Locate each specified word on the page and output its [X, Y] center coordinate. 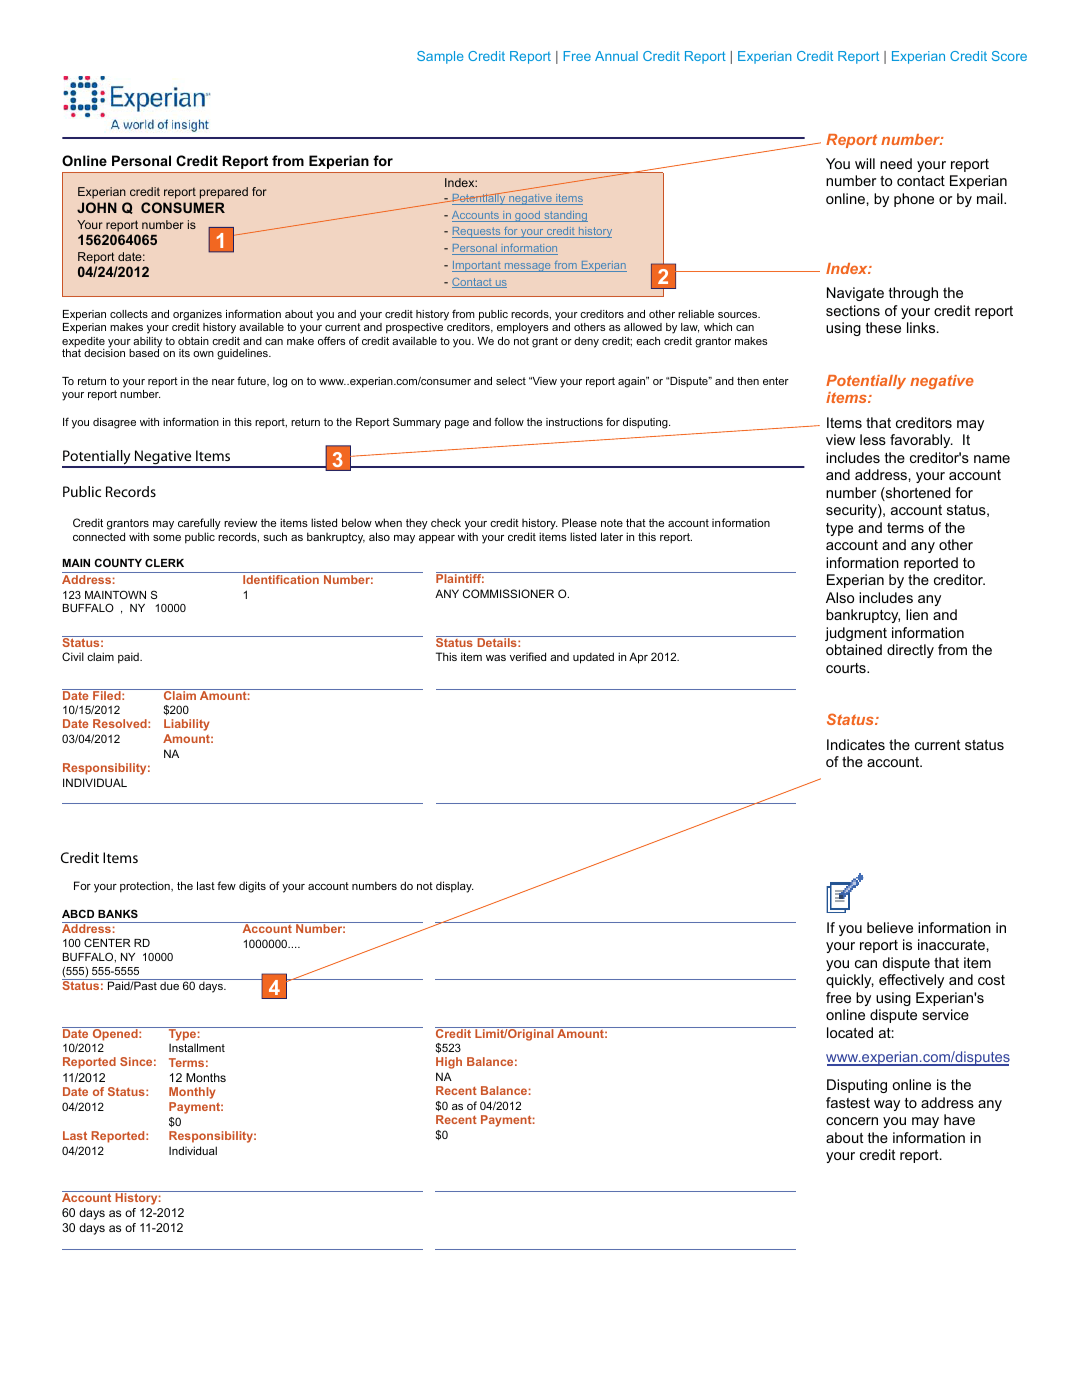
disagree [114, 423]
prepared [224, 193]
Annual [616, 56]
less [873, 439]
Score [1009, 56]
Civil [73, 656]
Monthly [192, 1093]
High [449, 1063]
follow [509, 421]
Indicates [856, 744]
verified [528, 656]
